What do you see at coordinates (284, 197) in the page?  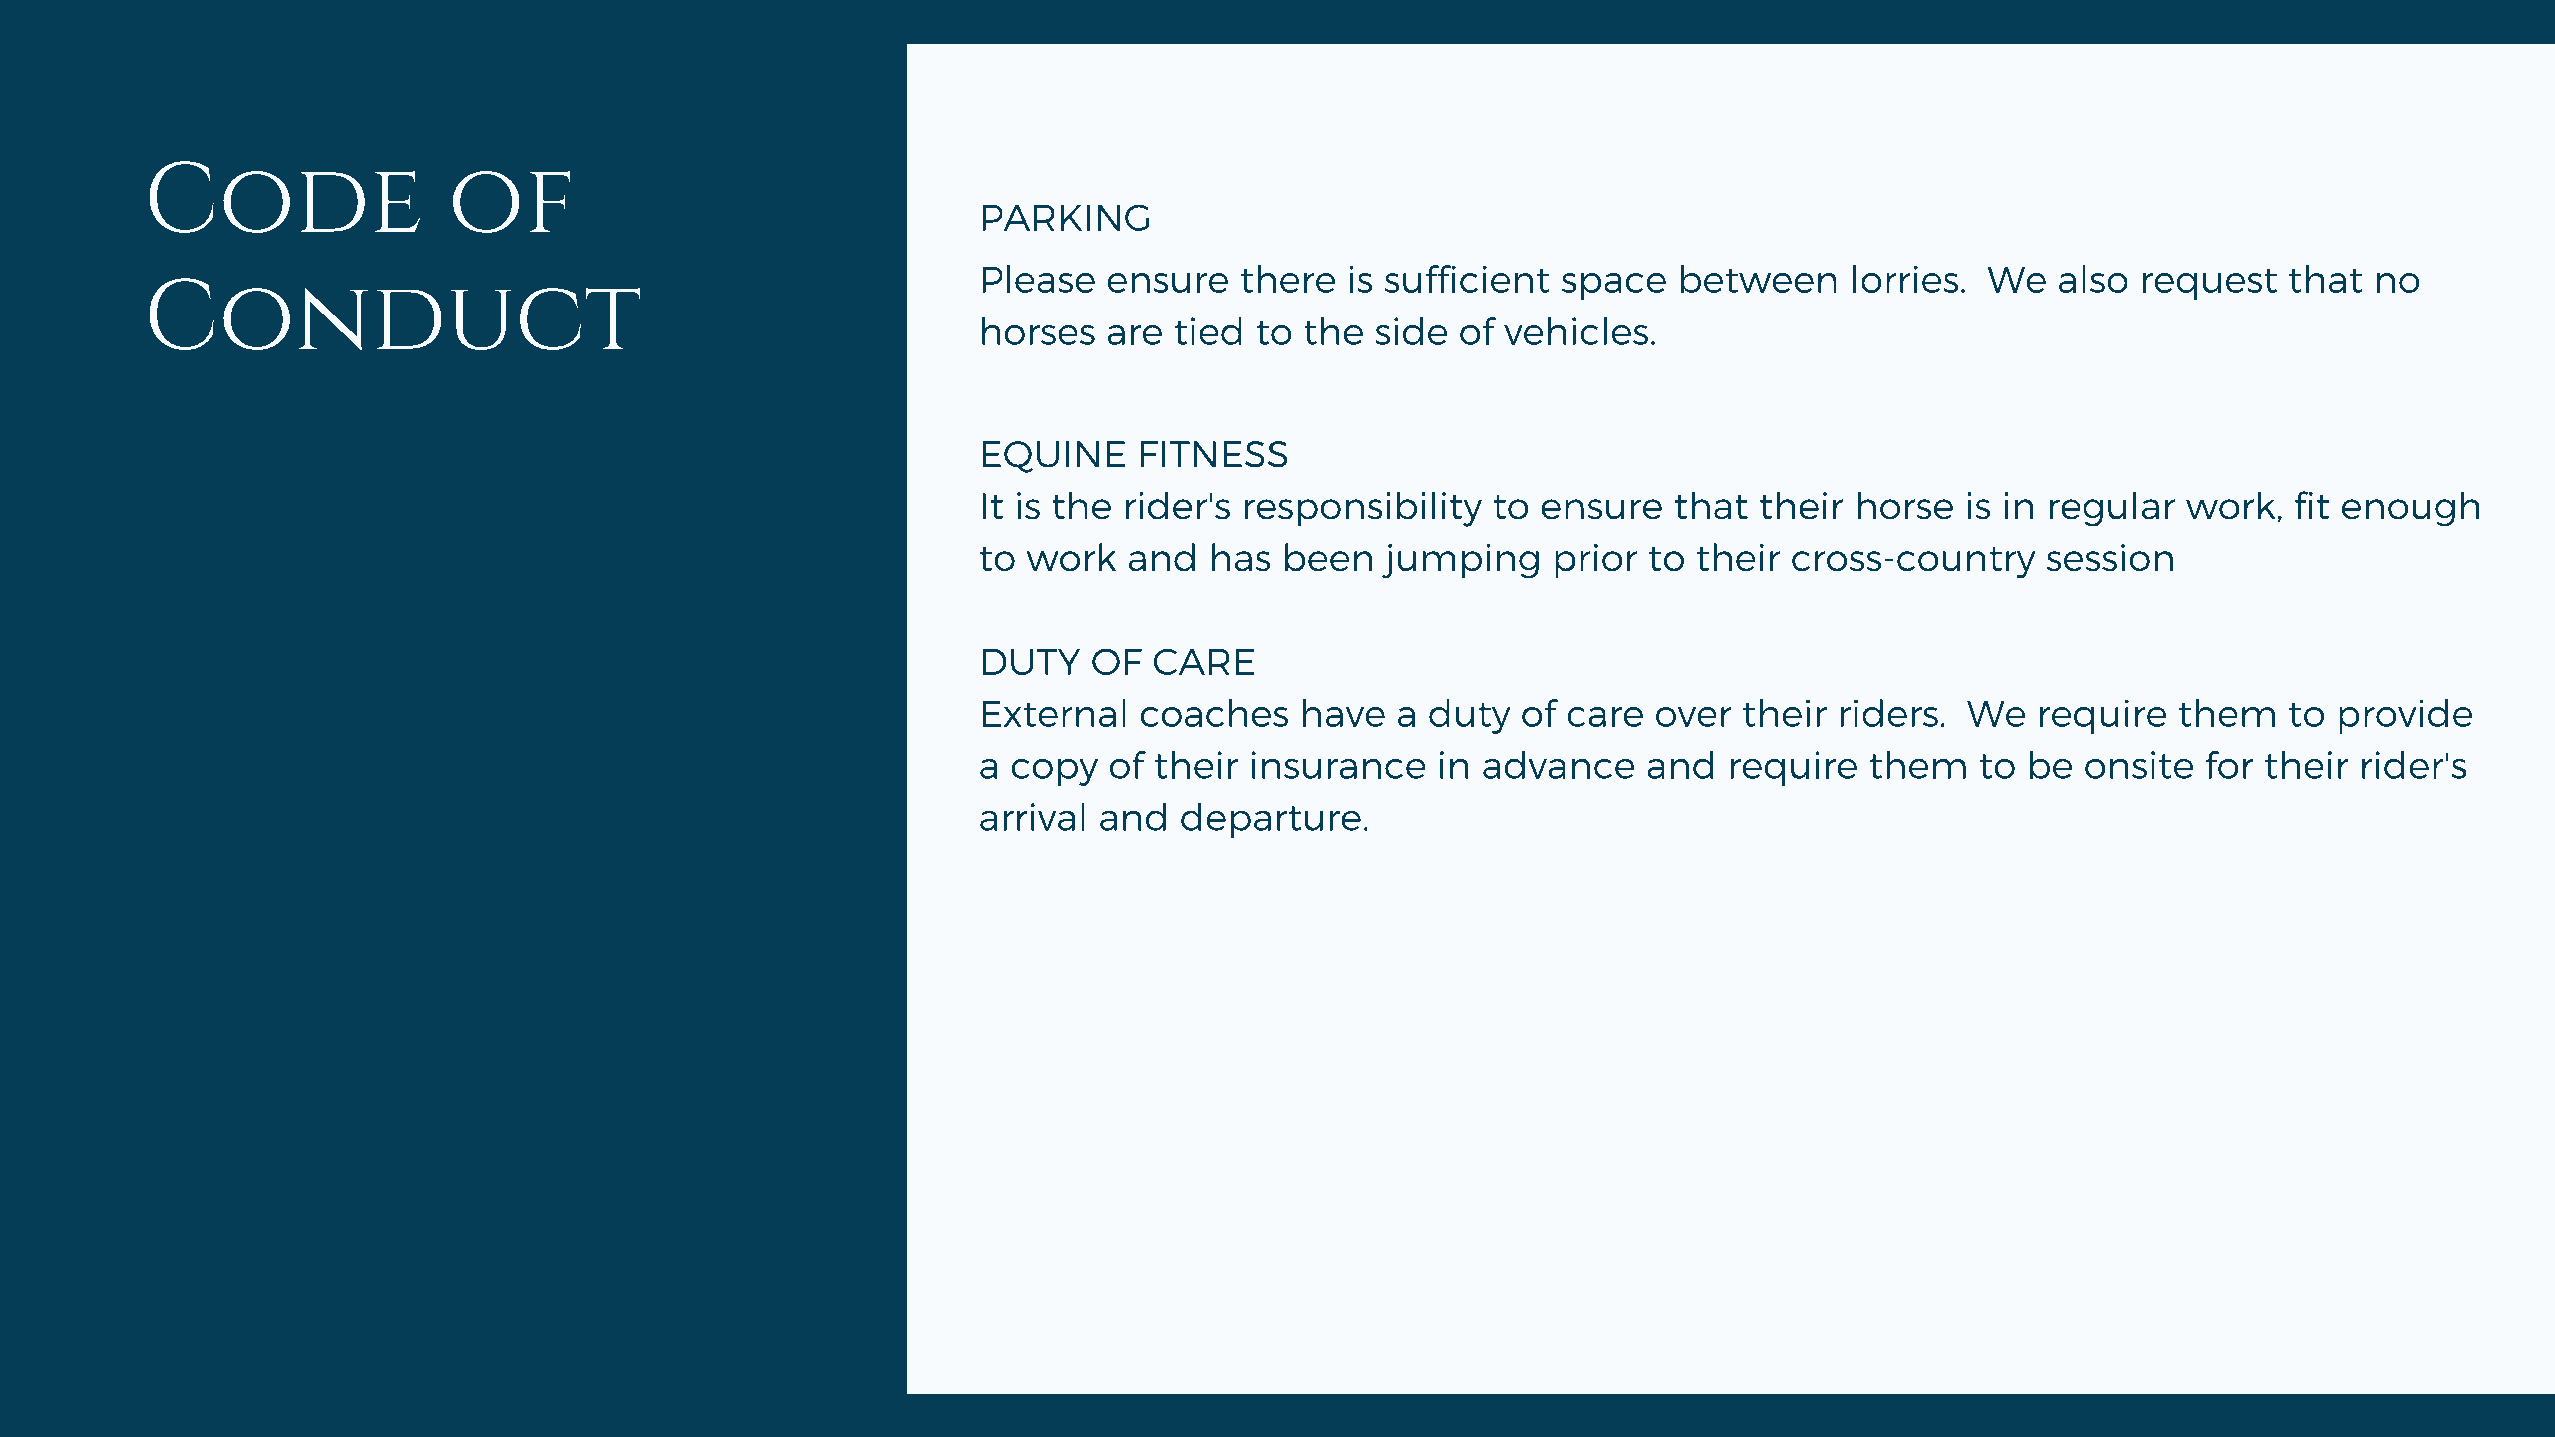 I see `Code` at bounding box center [284, 197].
